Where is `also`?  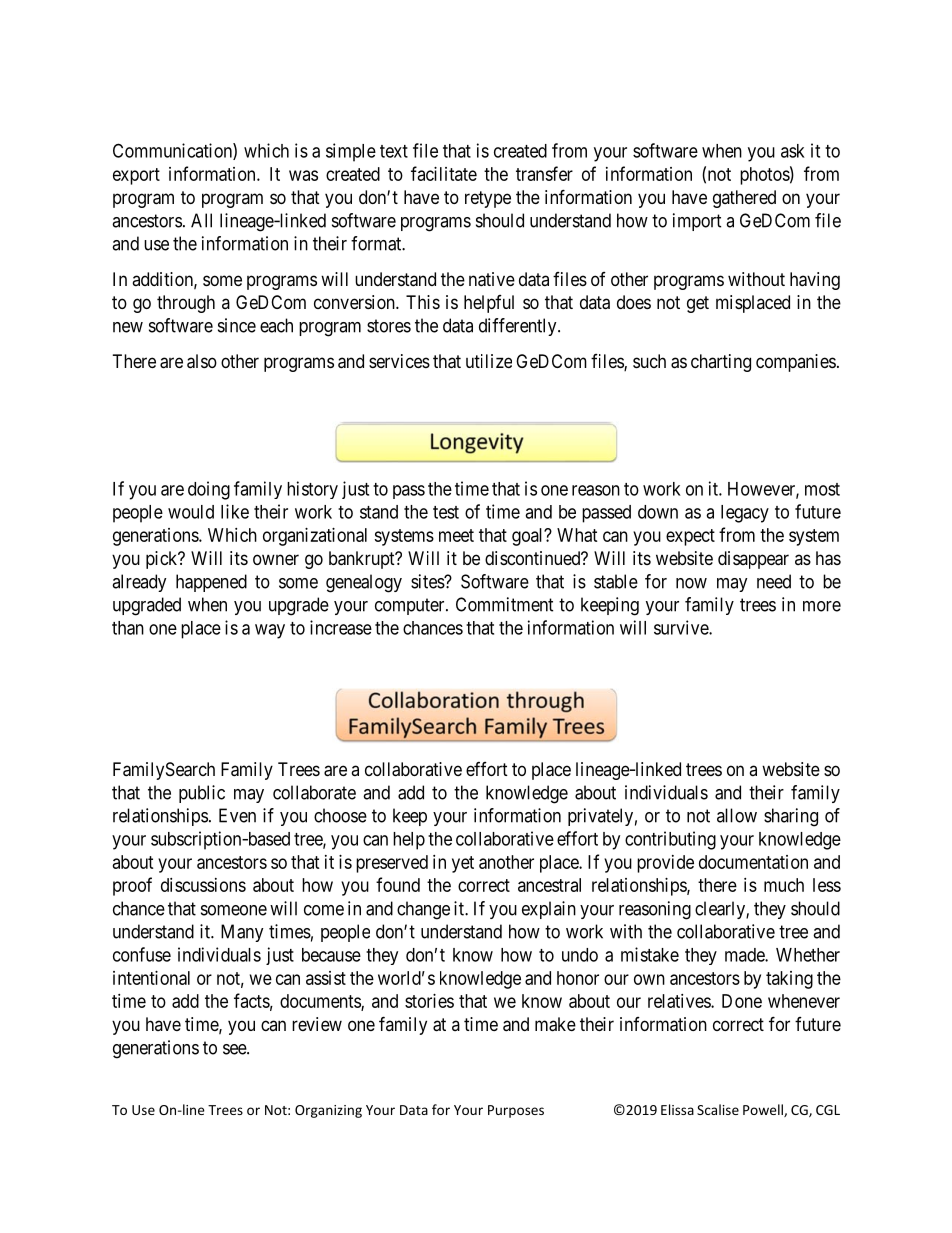
also is located at coordinates (202, 361).
